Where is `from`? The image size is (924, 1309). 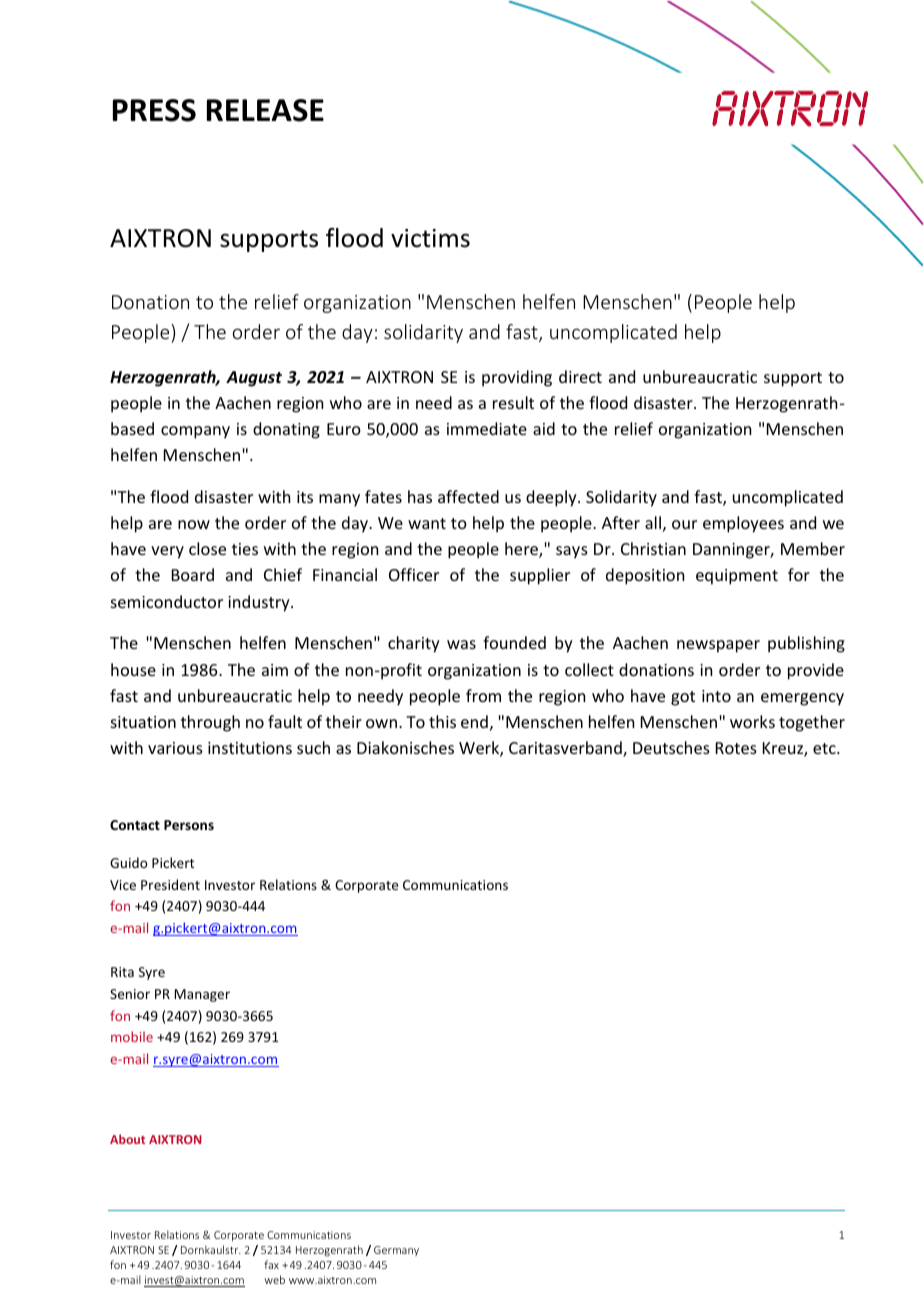 from is located at coordinates (483, 695).
